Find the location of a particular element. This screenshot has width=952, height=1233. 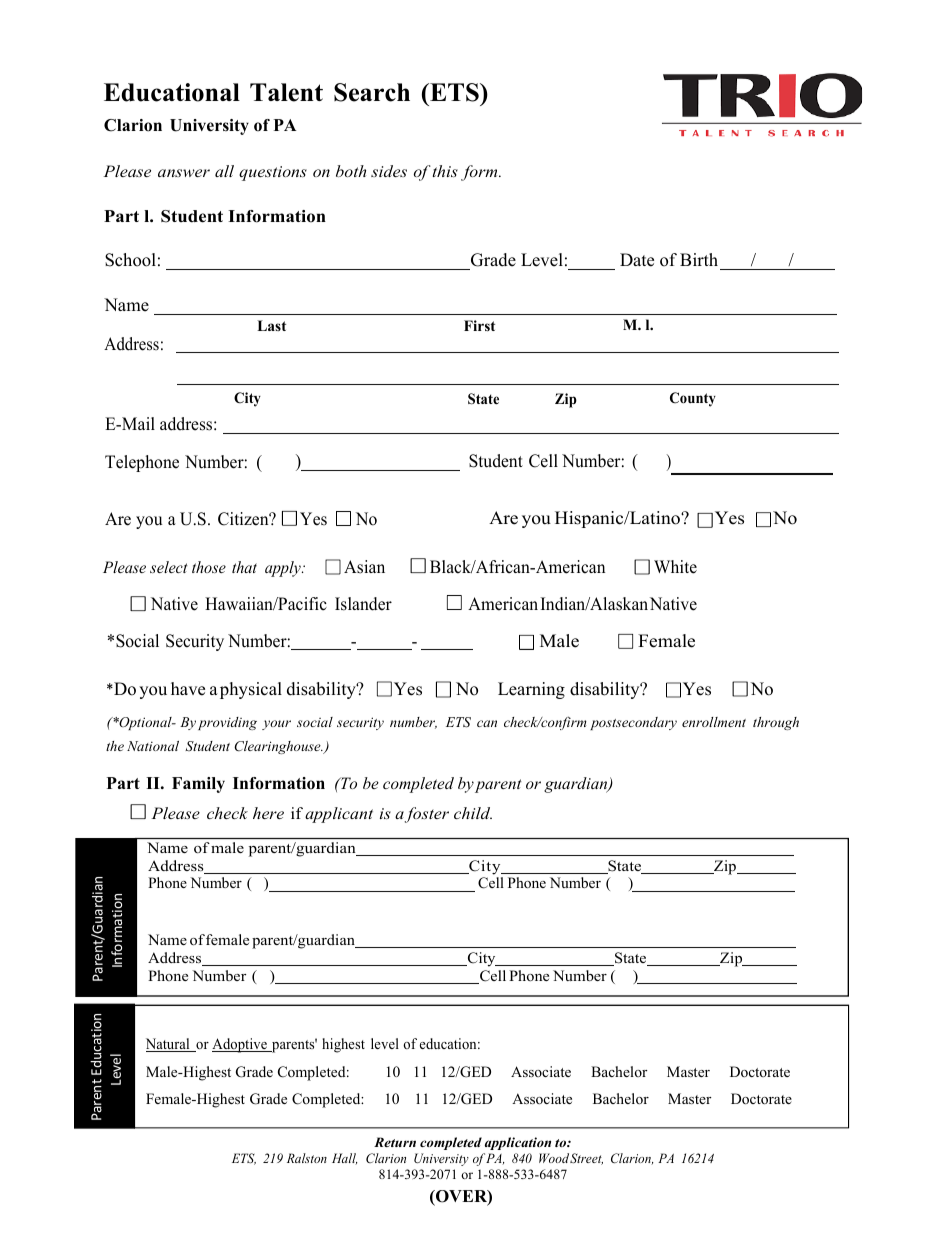

this is located at coordinates (444, 171).
